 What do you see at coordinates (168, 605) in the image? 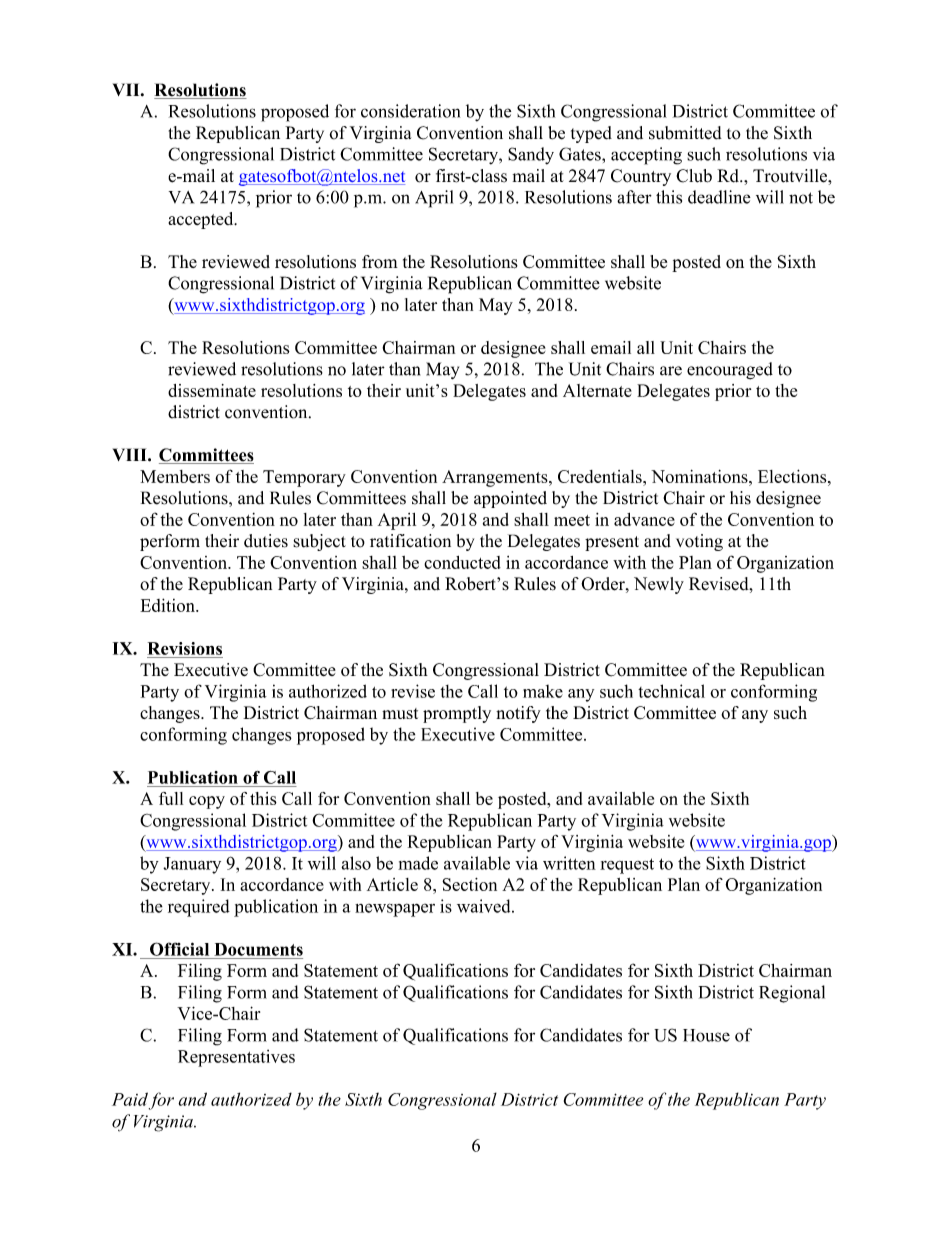
I see `Edition` at bounding box center [168, 605].
